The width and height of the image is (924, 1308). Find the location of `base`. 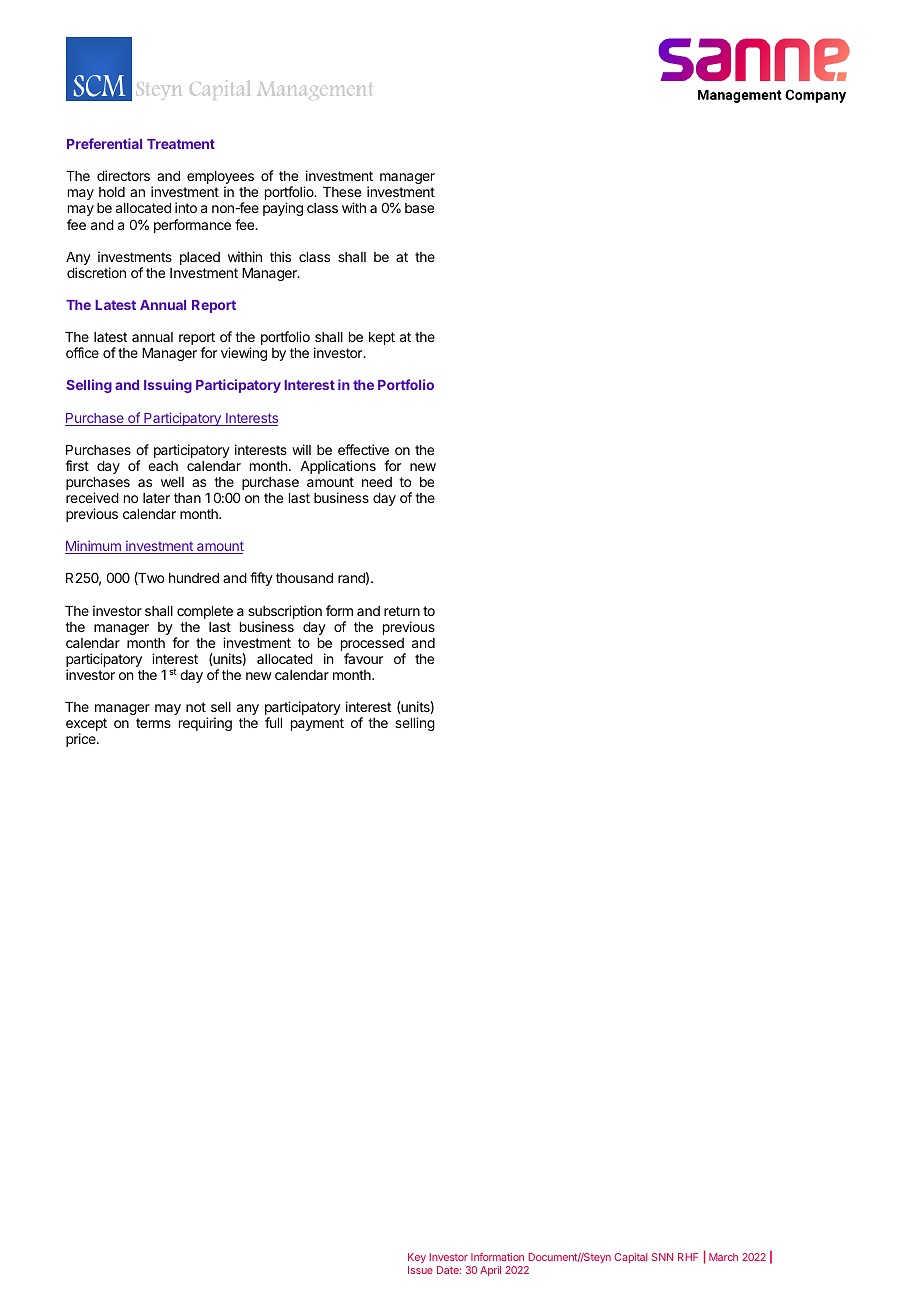

base is located at coordinates (419, 208).
